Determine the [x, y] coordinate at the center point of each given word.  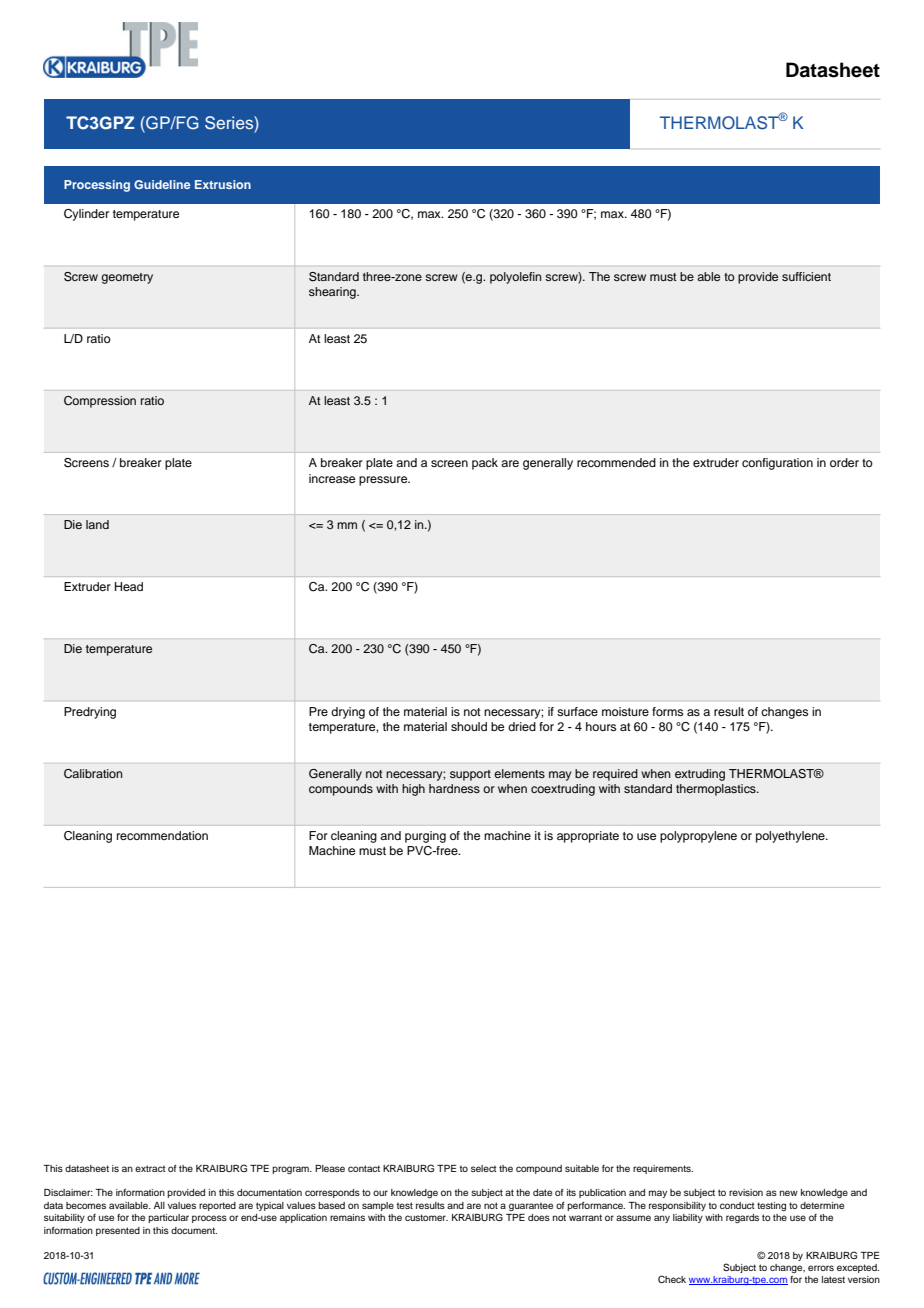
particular [168, 1218]
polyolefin [516, 278]
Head [129, 586]
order [844, 462]
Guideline [162, 184]
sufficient [806, 276]
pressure [384, 481]
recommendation [162, 835]
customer [426, 1217]
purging [425, 837]
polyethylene [791, 837]
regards [742, 1218]
